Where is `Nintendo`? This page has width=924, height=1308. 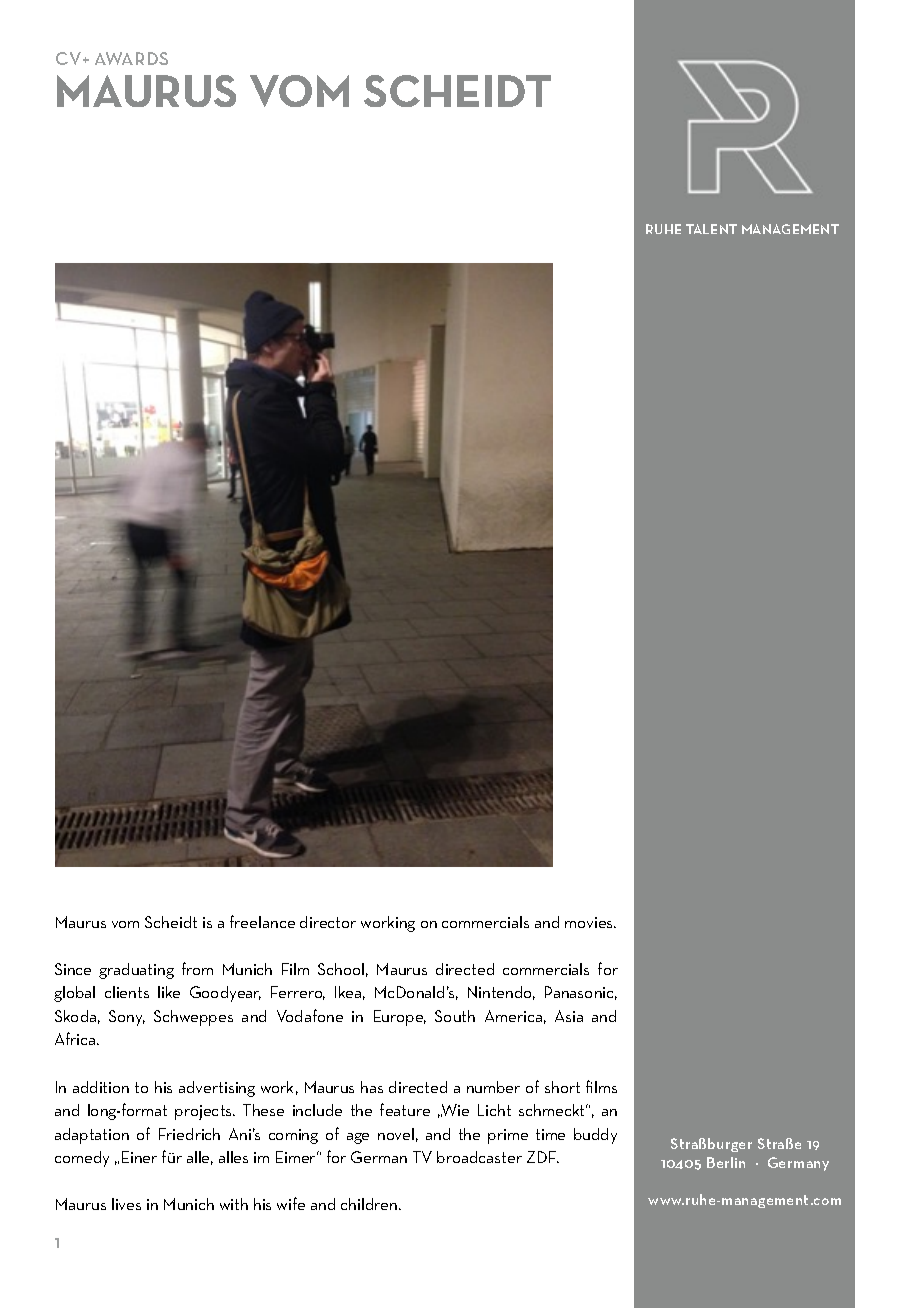 Nintendo is located at coordinates (501, 993).
